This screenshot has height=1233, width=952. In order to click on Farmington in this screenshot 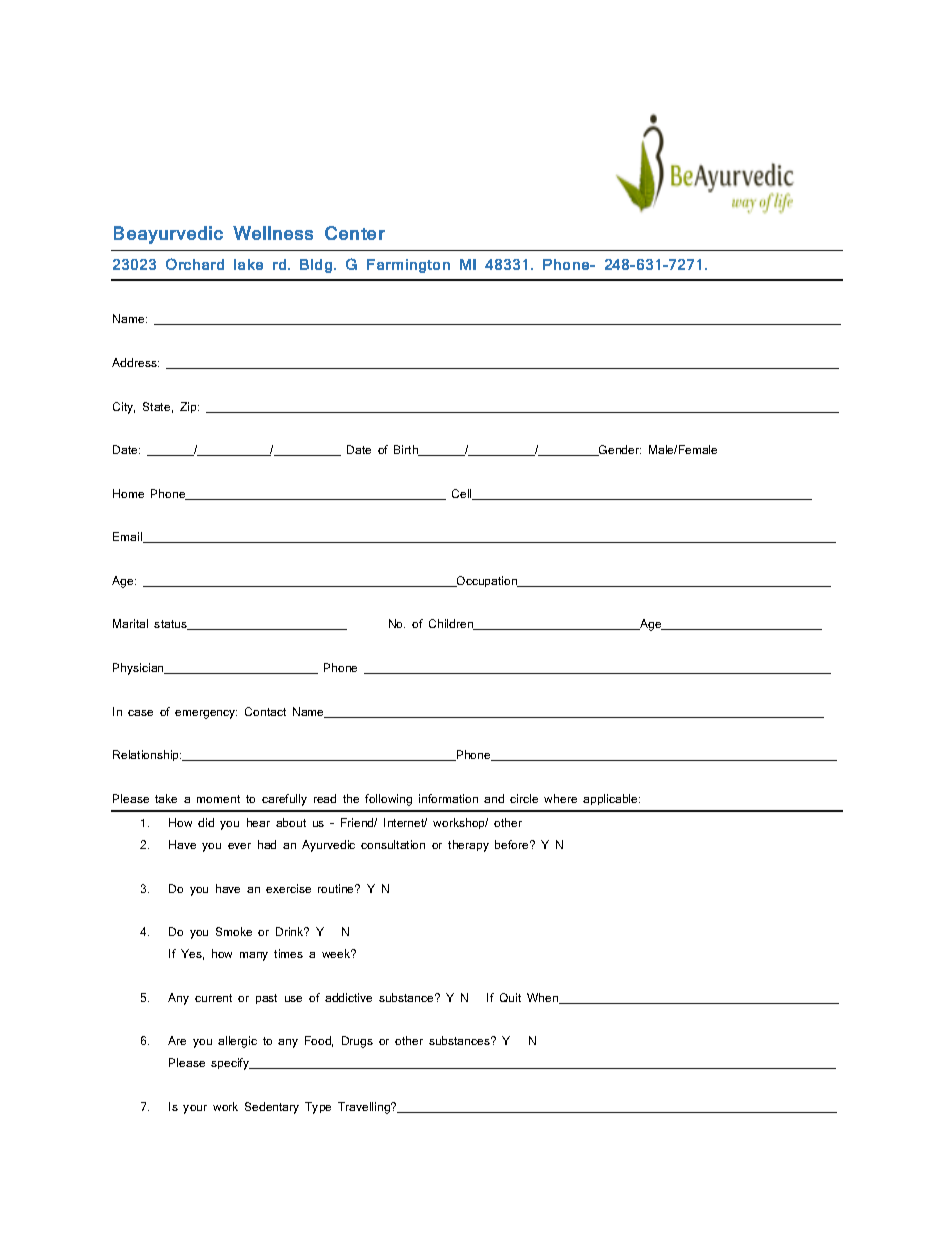, I will do `click(408, 266)`.
